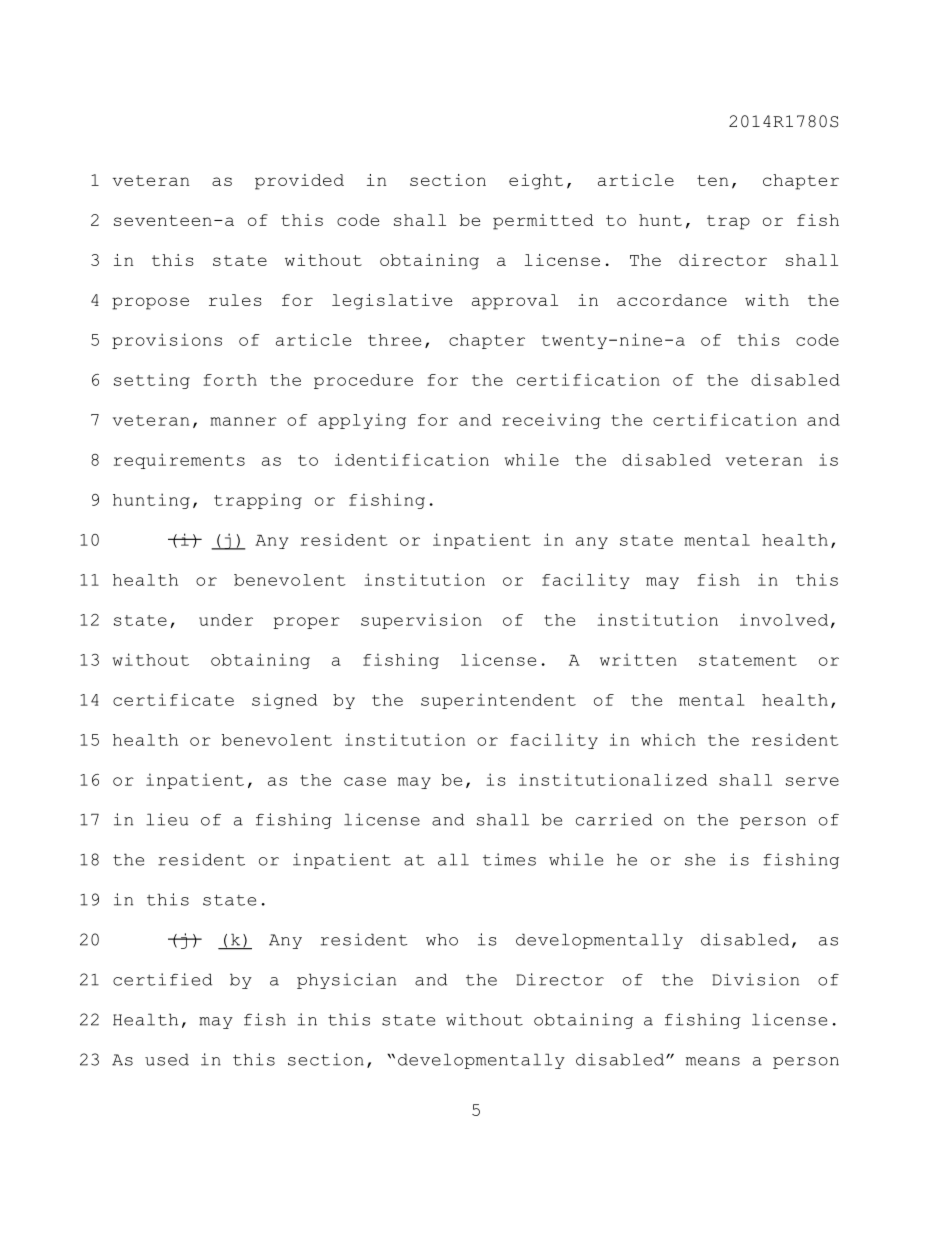 This screenshot has width=952, height=1233. Describe the element at coordinates (551, 421) in the screenshot. I see `receiving` at that location.
